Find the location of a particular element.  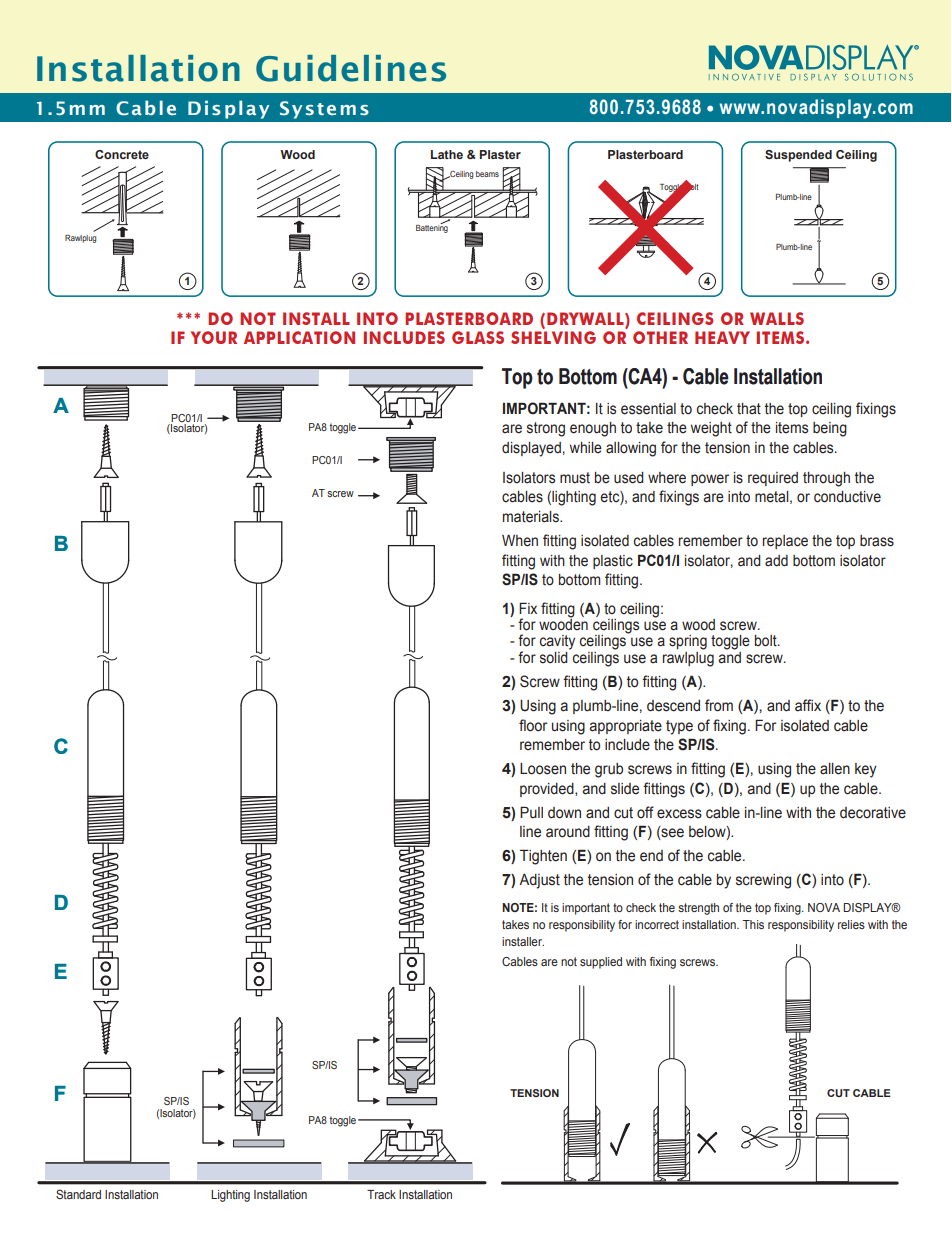

Concrete is located at coordinates (122, 154).
